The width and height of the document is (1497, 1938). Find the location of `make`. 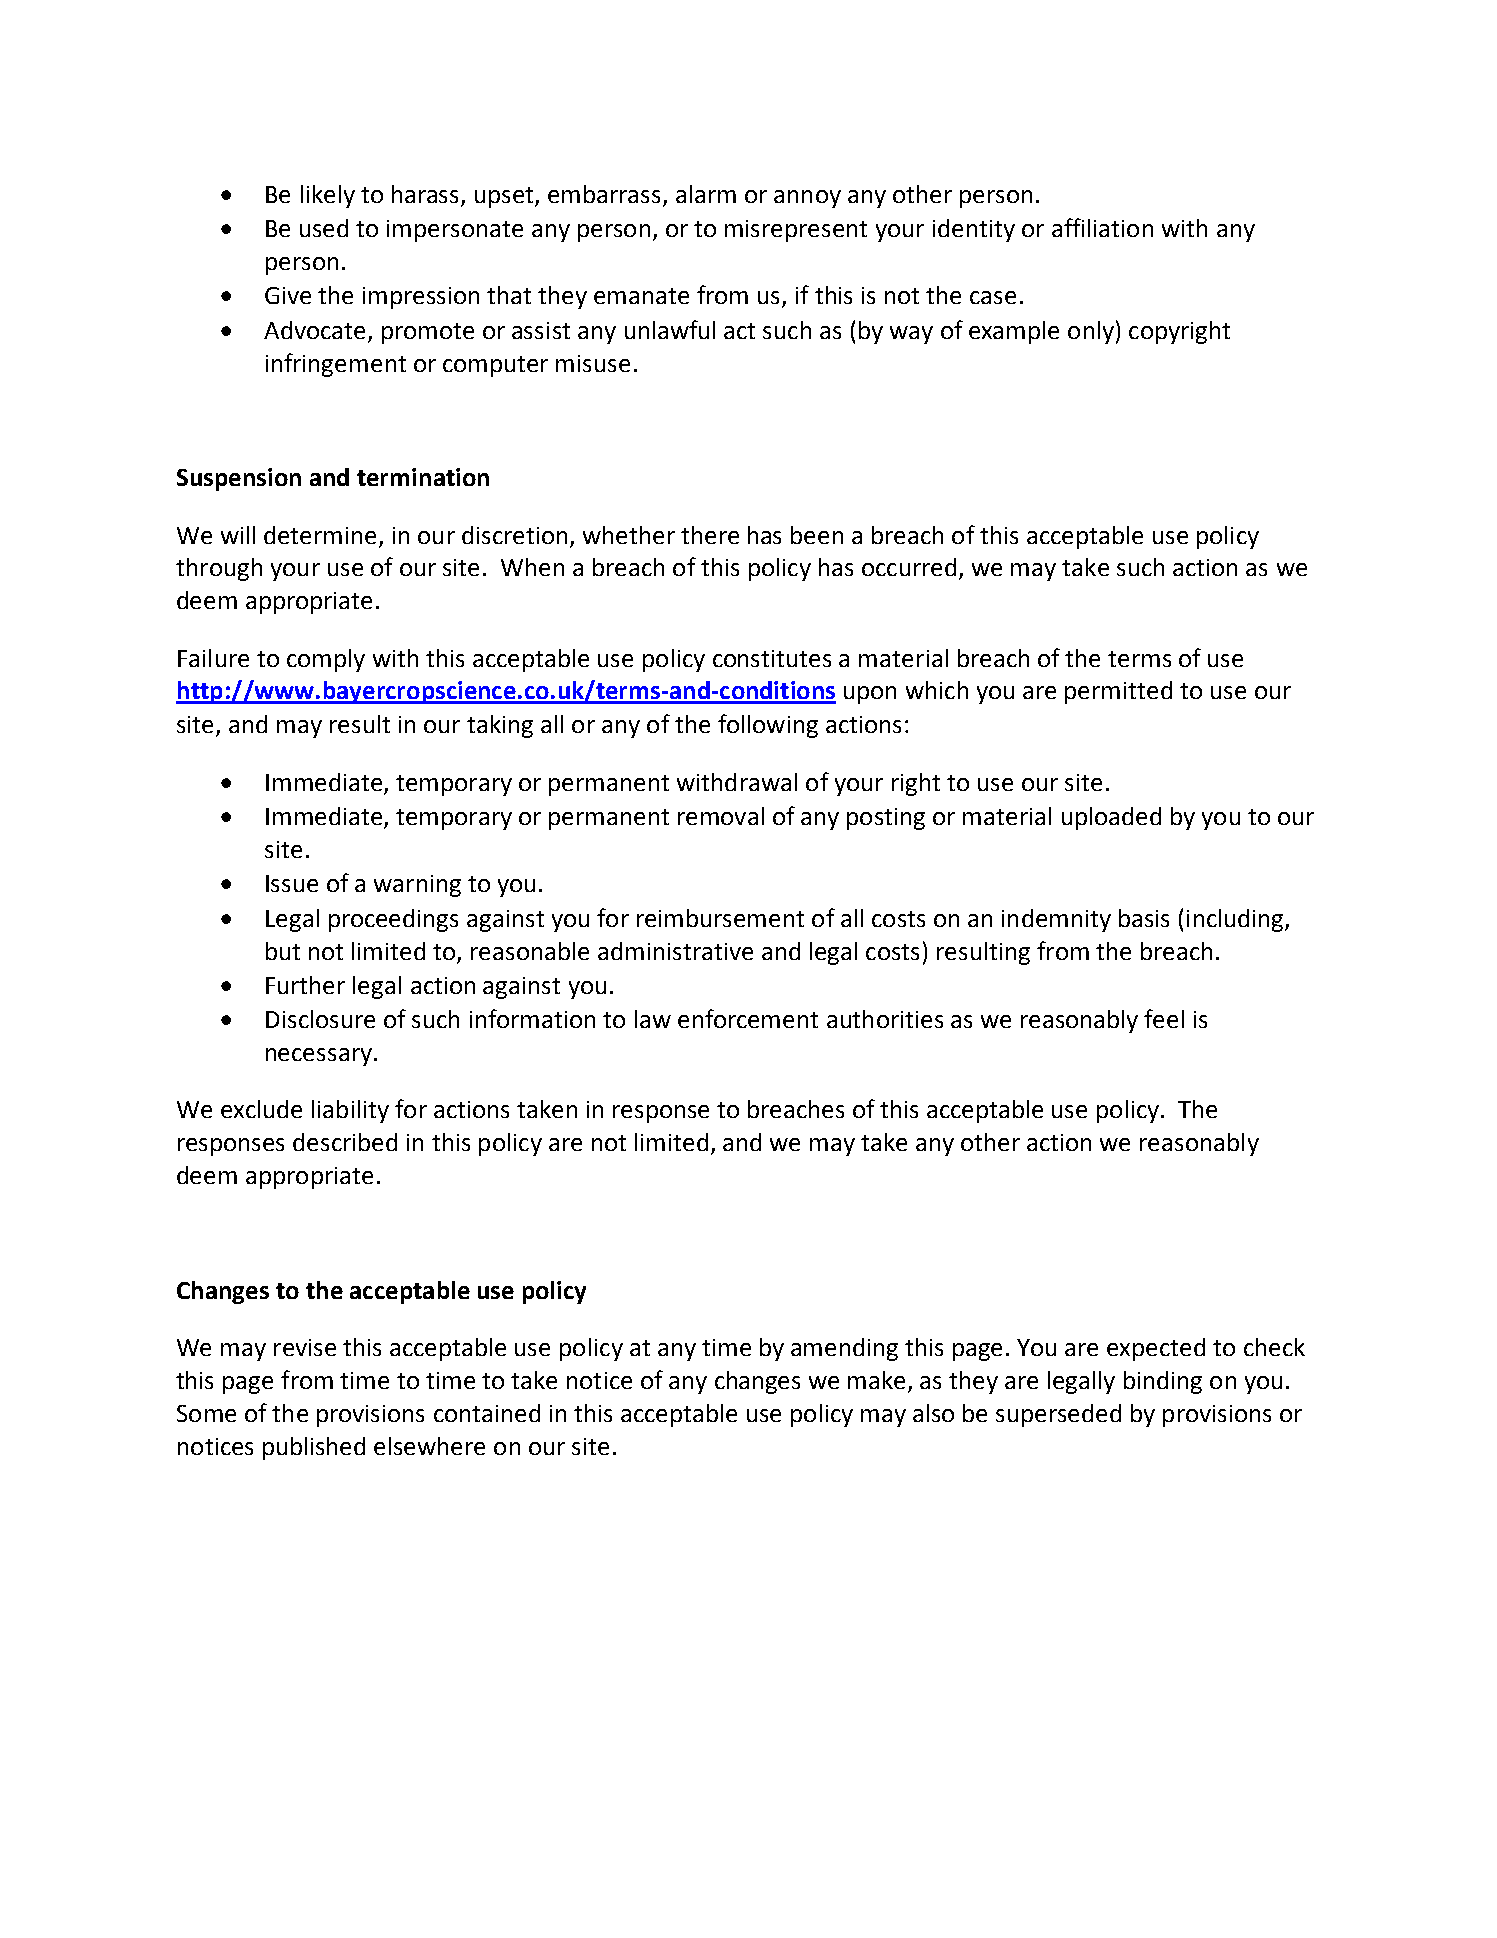

make is located at coordinates (878, 1381).
